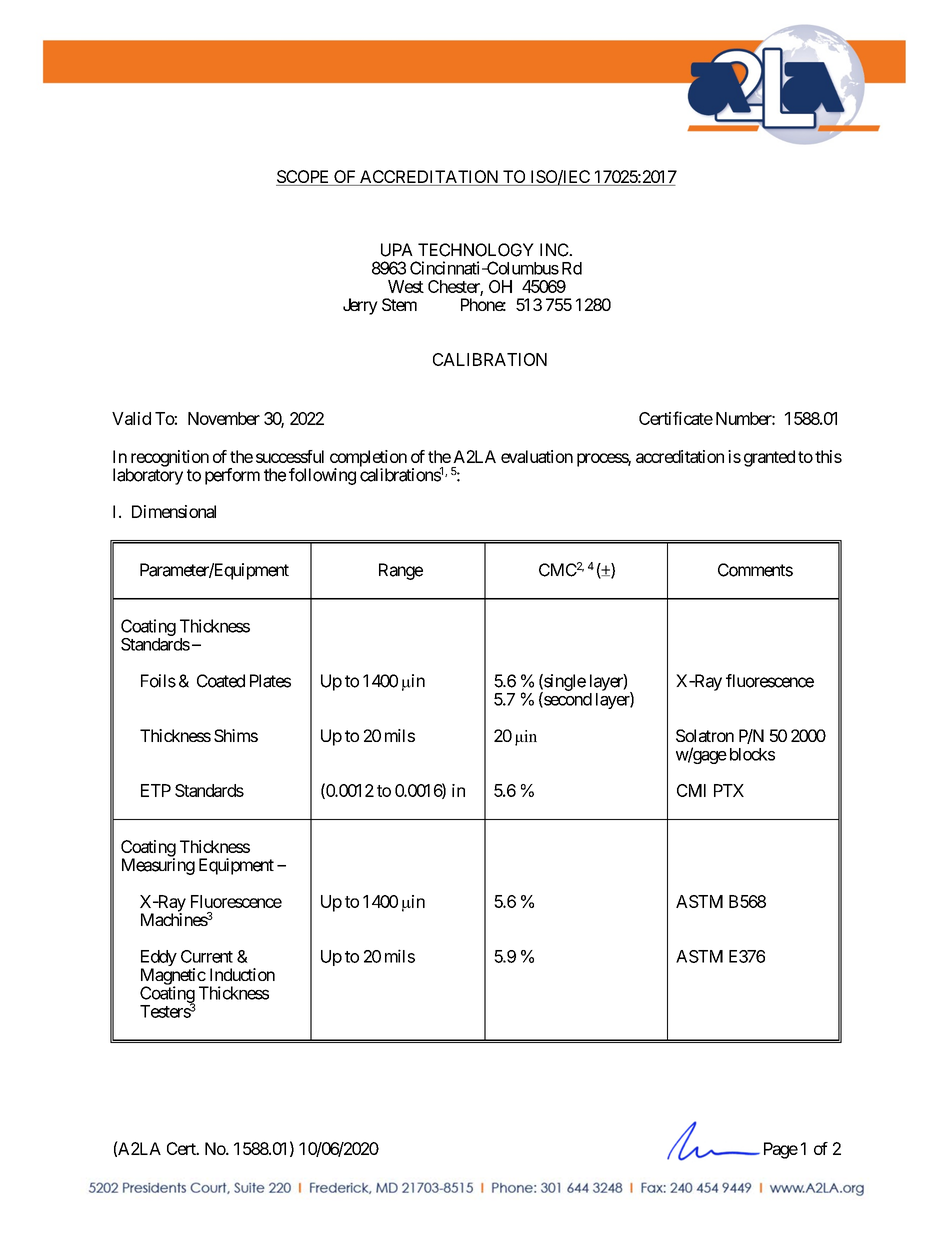 This screenshot has height=1233, width=952. What do you see at coordinates (401, 571) in the screenshot?
I see `Range` at bounding box center [401, 571].
